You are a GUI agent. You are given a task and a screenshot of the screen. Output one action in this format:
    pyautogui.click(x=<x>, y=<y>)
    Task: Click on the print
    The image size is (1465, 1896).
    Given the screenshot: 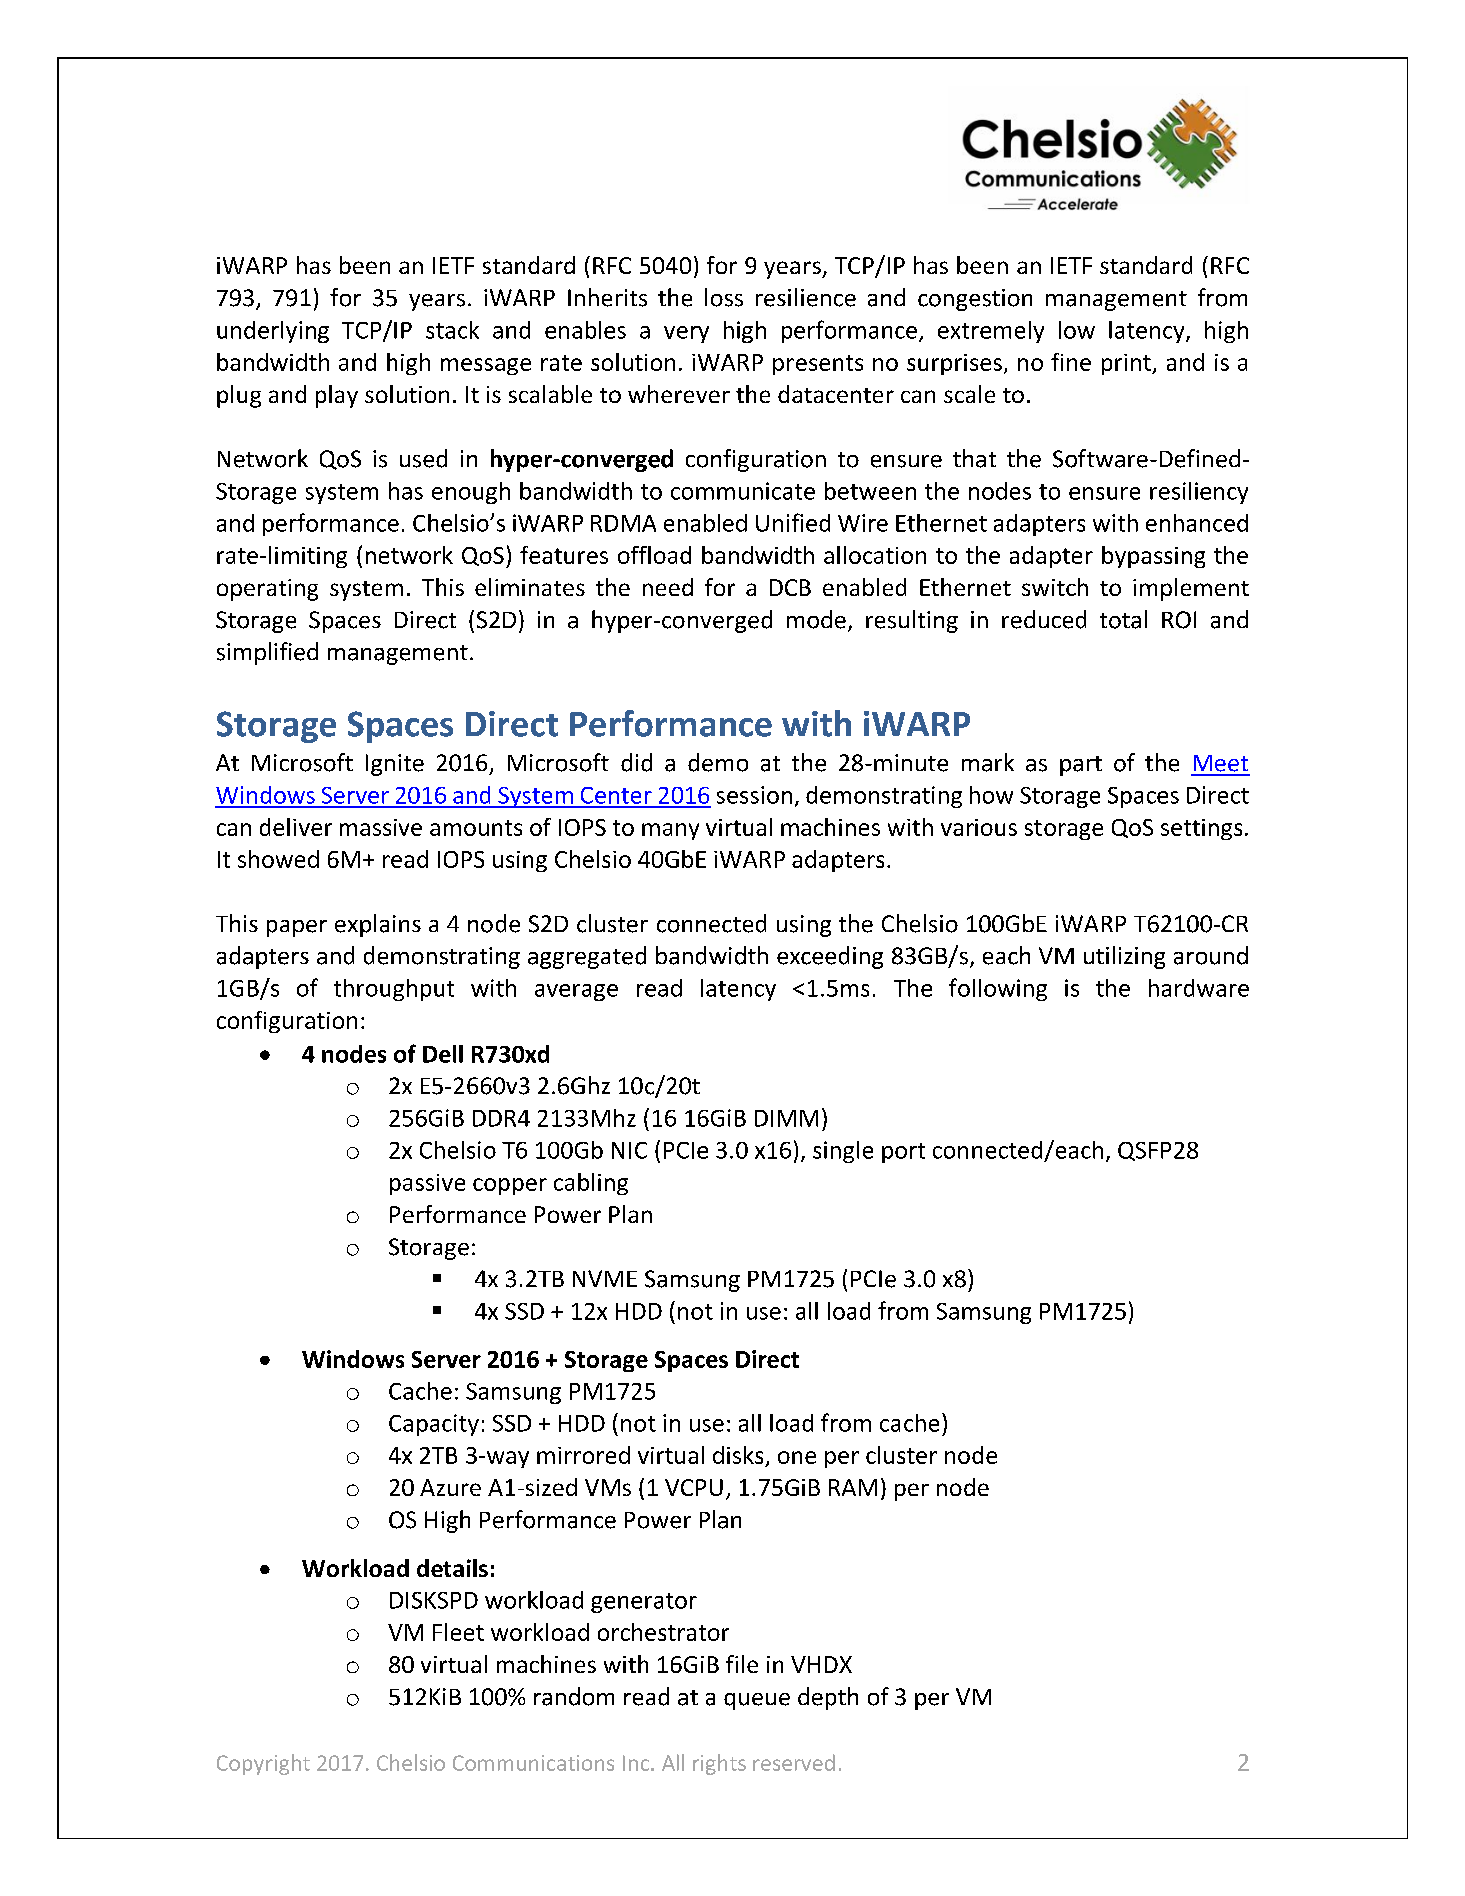 What is the action you would take?
    pyautogui.click(x=1127, y=364)
